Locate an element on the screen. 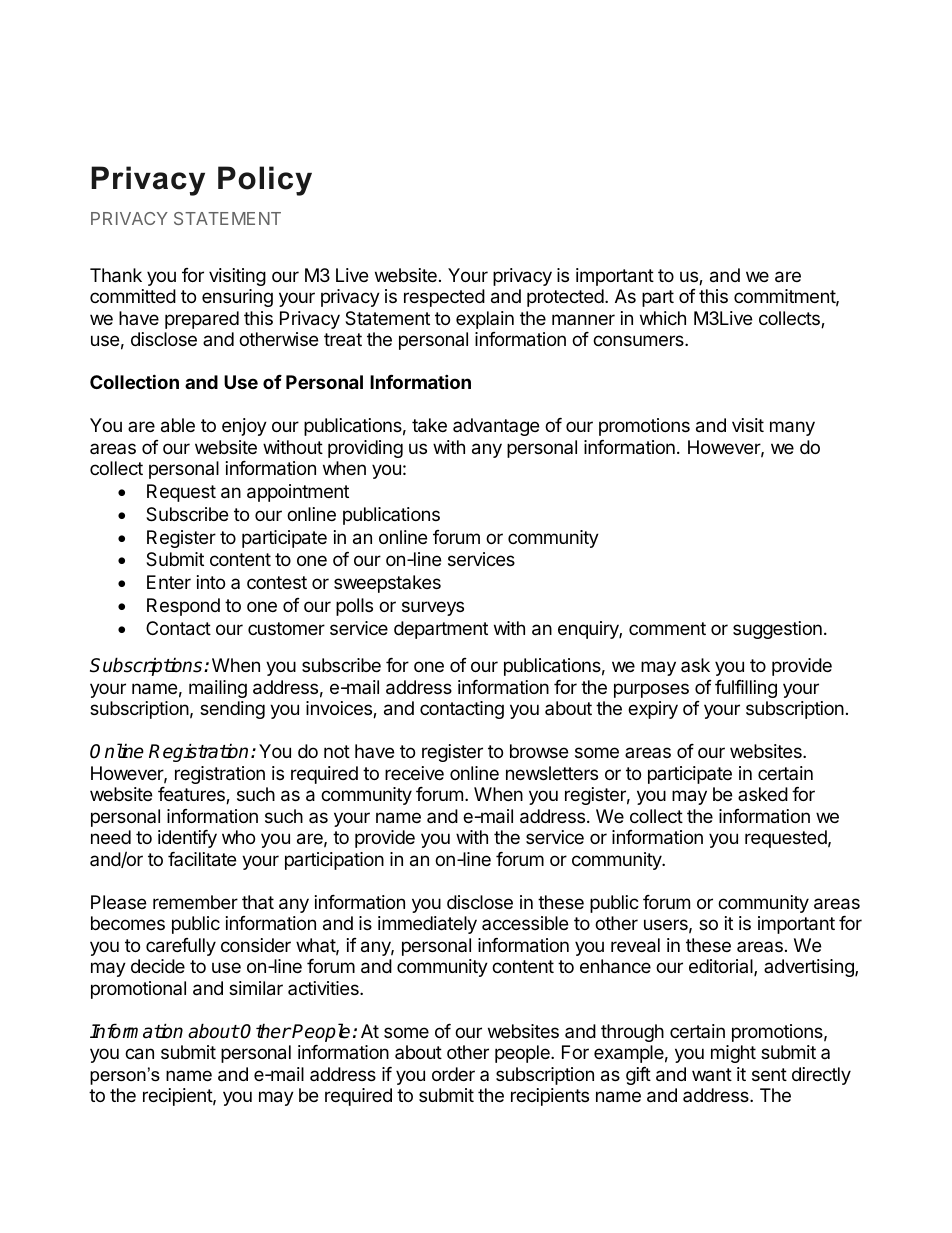  can is located at coordinates (139, 1054).
